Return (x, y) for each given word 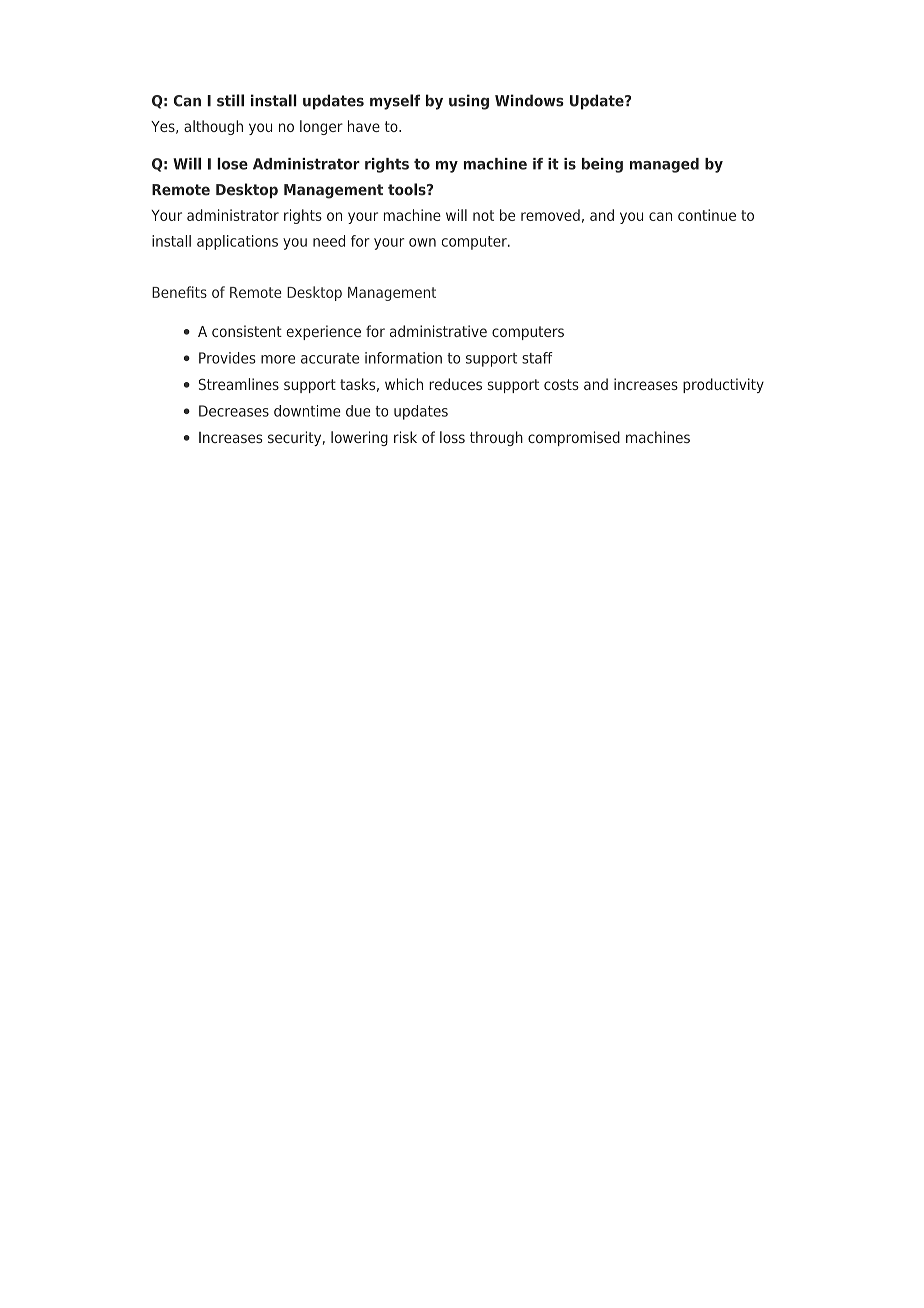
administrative (438, 331)
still (230, 100)
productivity (723, 385)
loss (452, 437)
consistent (247, 331)
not (483, 215)
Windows (529, 100)
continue (707, 215)
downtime (307, 411)
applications (237, 242)
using (469, 102)
